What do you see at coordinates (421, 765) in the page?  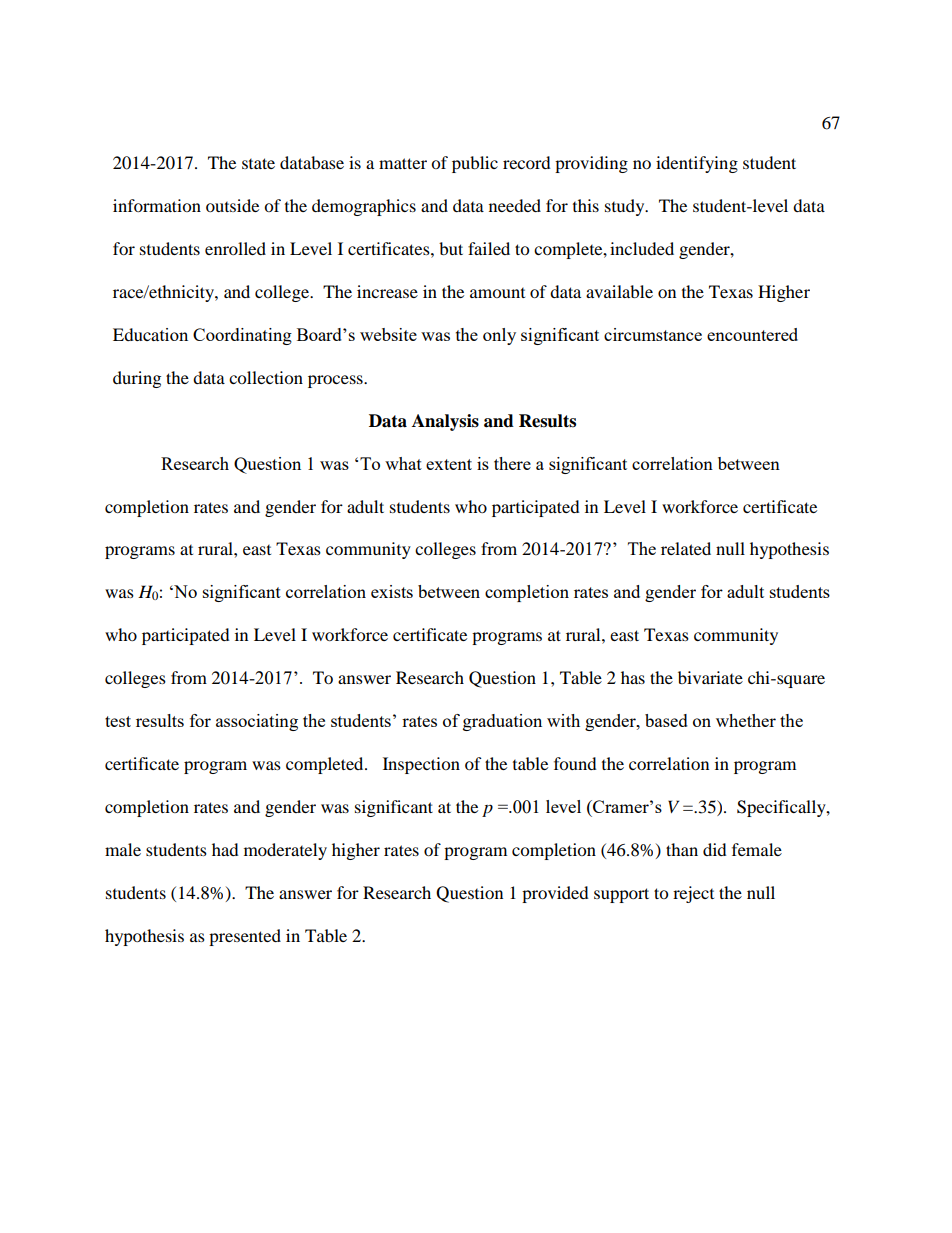 I see `Inspection` at bounding box center [421, 765].
